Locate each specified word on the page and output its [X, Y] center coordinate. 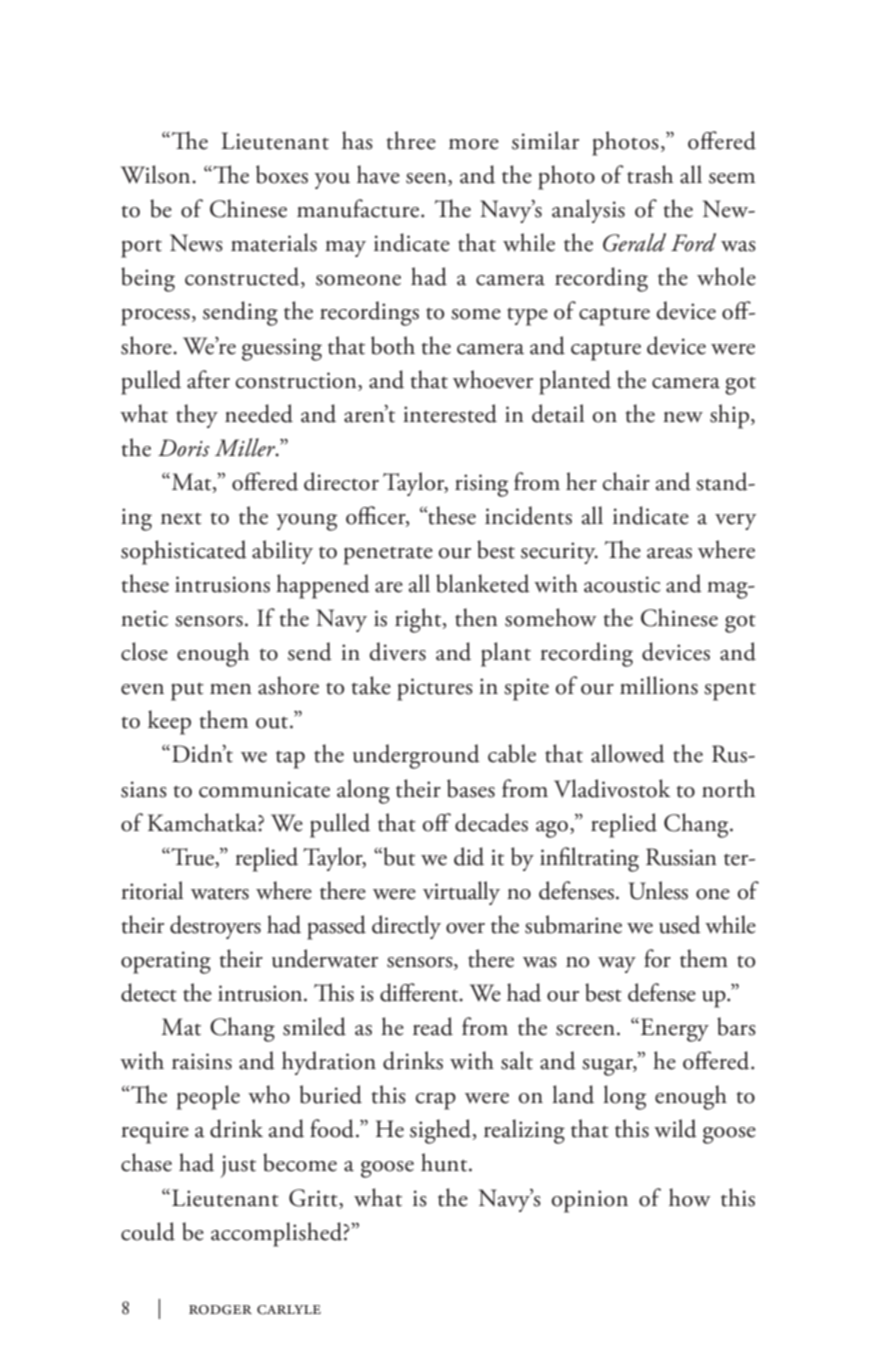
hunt [445, 1162]
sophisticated [184, 552]
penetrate [388, 555]
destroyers [215, 927]
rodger [220, 1310]
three [411, 140]
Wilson [157, 174]
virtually [461, 893]
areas [669, 553]
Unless [658, 890]
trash [650, 174]
